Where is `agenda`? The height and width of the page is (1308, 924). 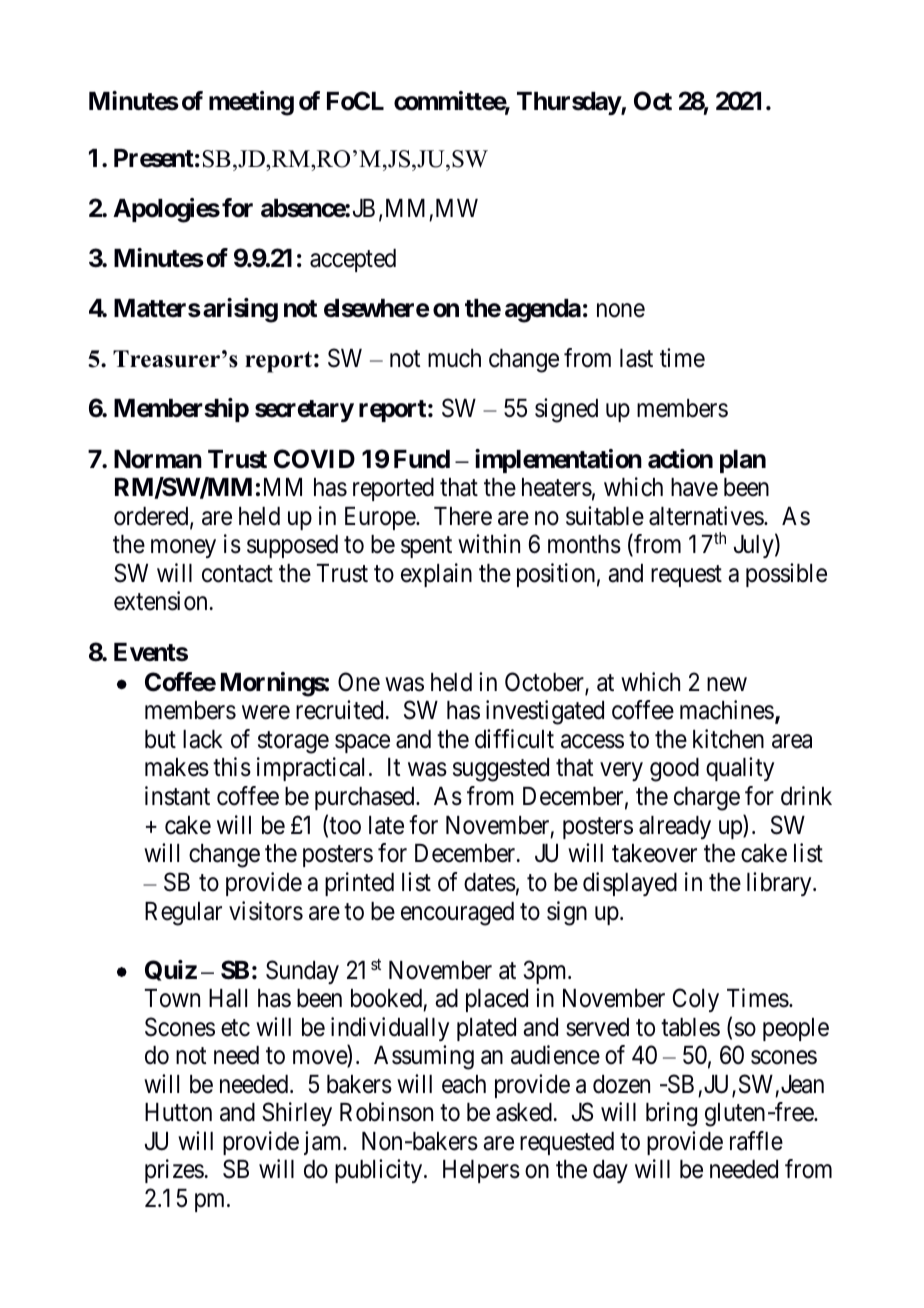
agenda is located at coordinates (543, 311).
